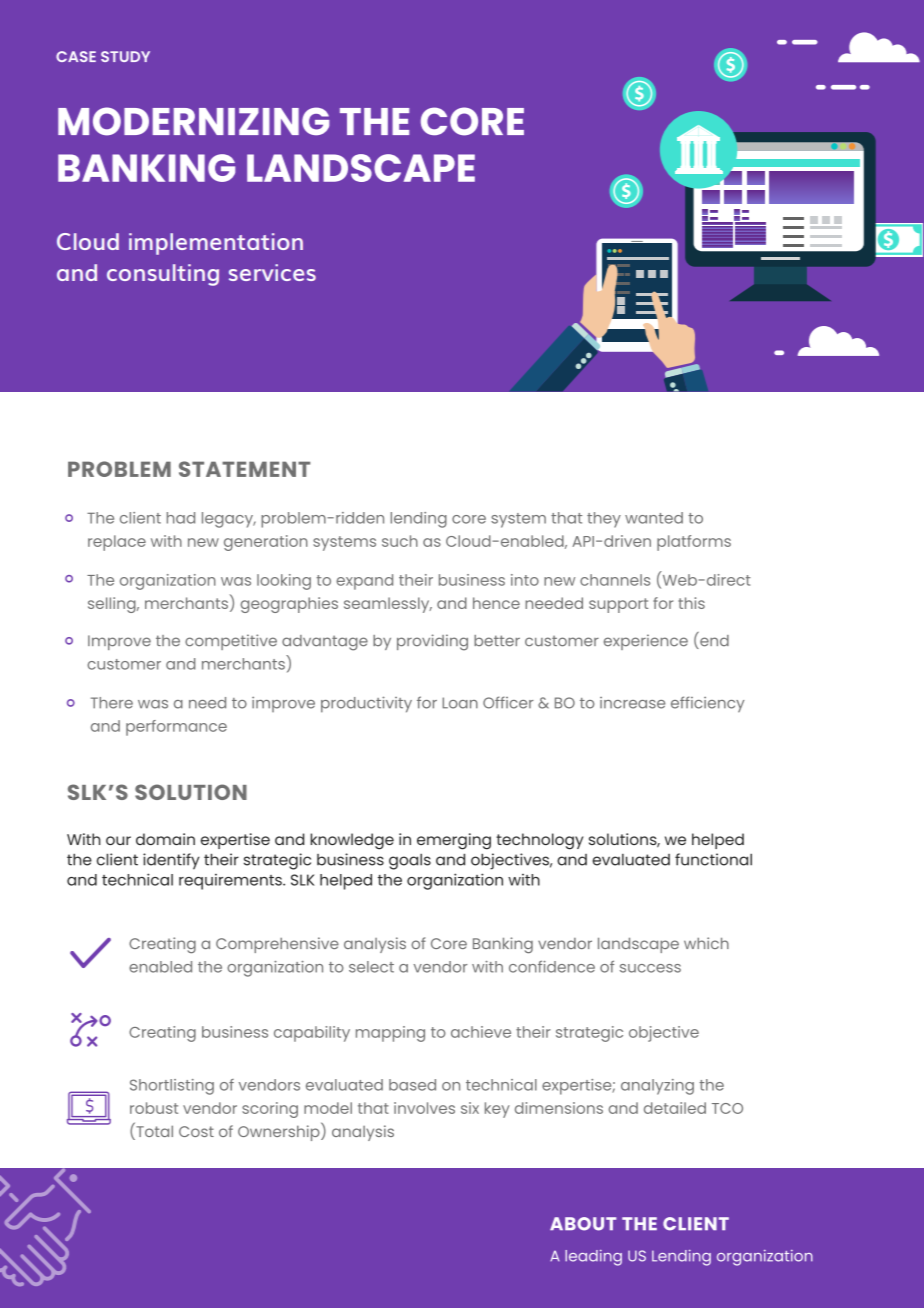 Image resolution: width=924 pixels, height=1308 pixels. Describe the element at coordinates (400, 541) in the page. I see `such` at that location.
